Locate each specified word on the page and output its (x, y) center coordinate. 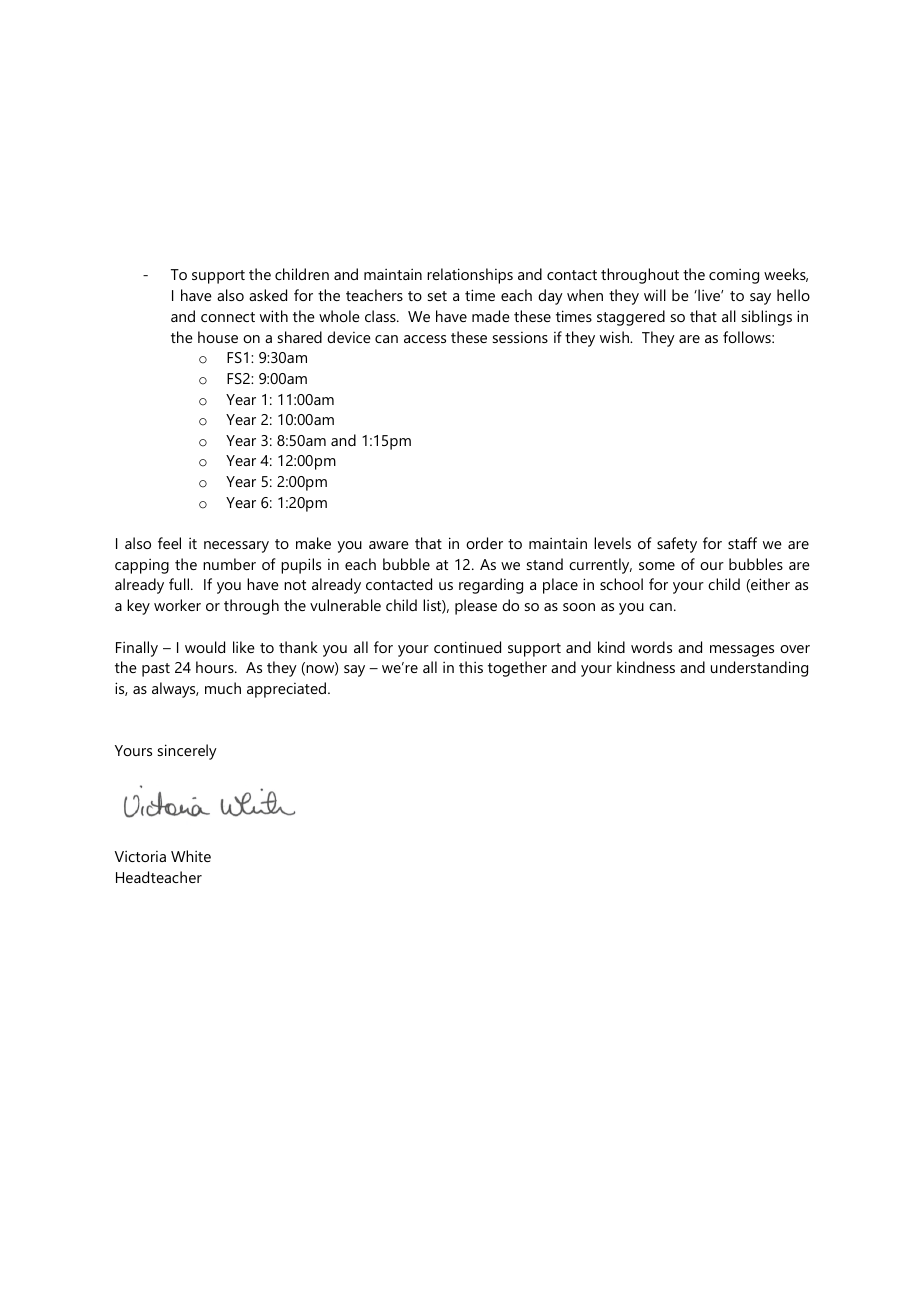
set (437, 296)
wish (615, 337)
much (223, 688)
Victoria (140, 856)
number (229, 564)
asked (268, 295)
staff (742, 543)
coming (734, 276)
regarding (491, 586)
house (218, 337)
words (651, 647)
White (191, 856)
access (425, 339)
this (471, 667)
